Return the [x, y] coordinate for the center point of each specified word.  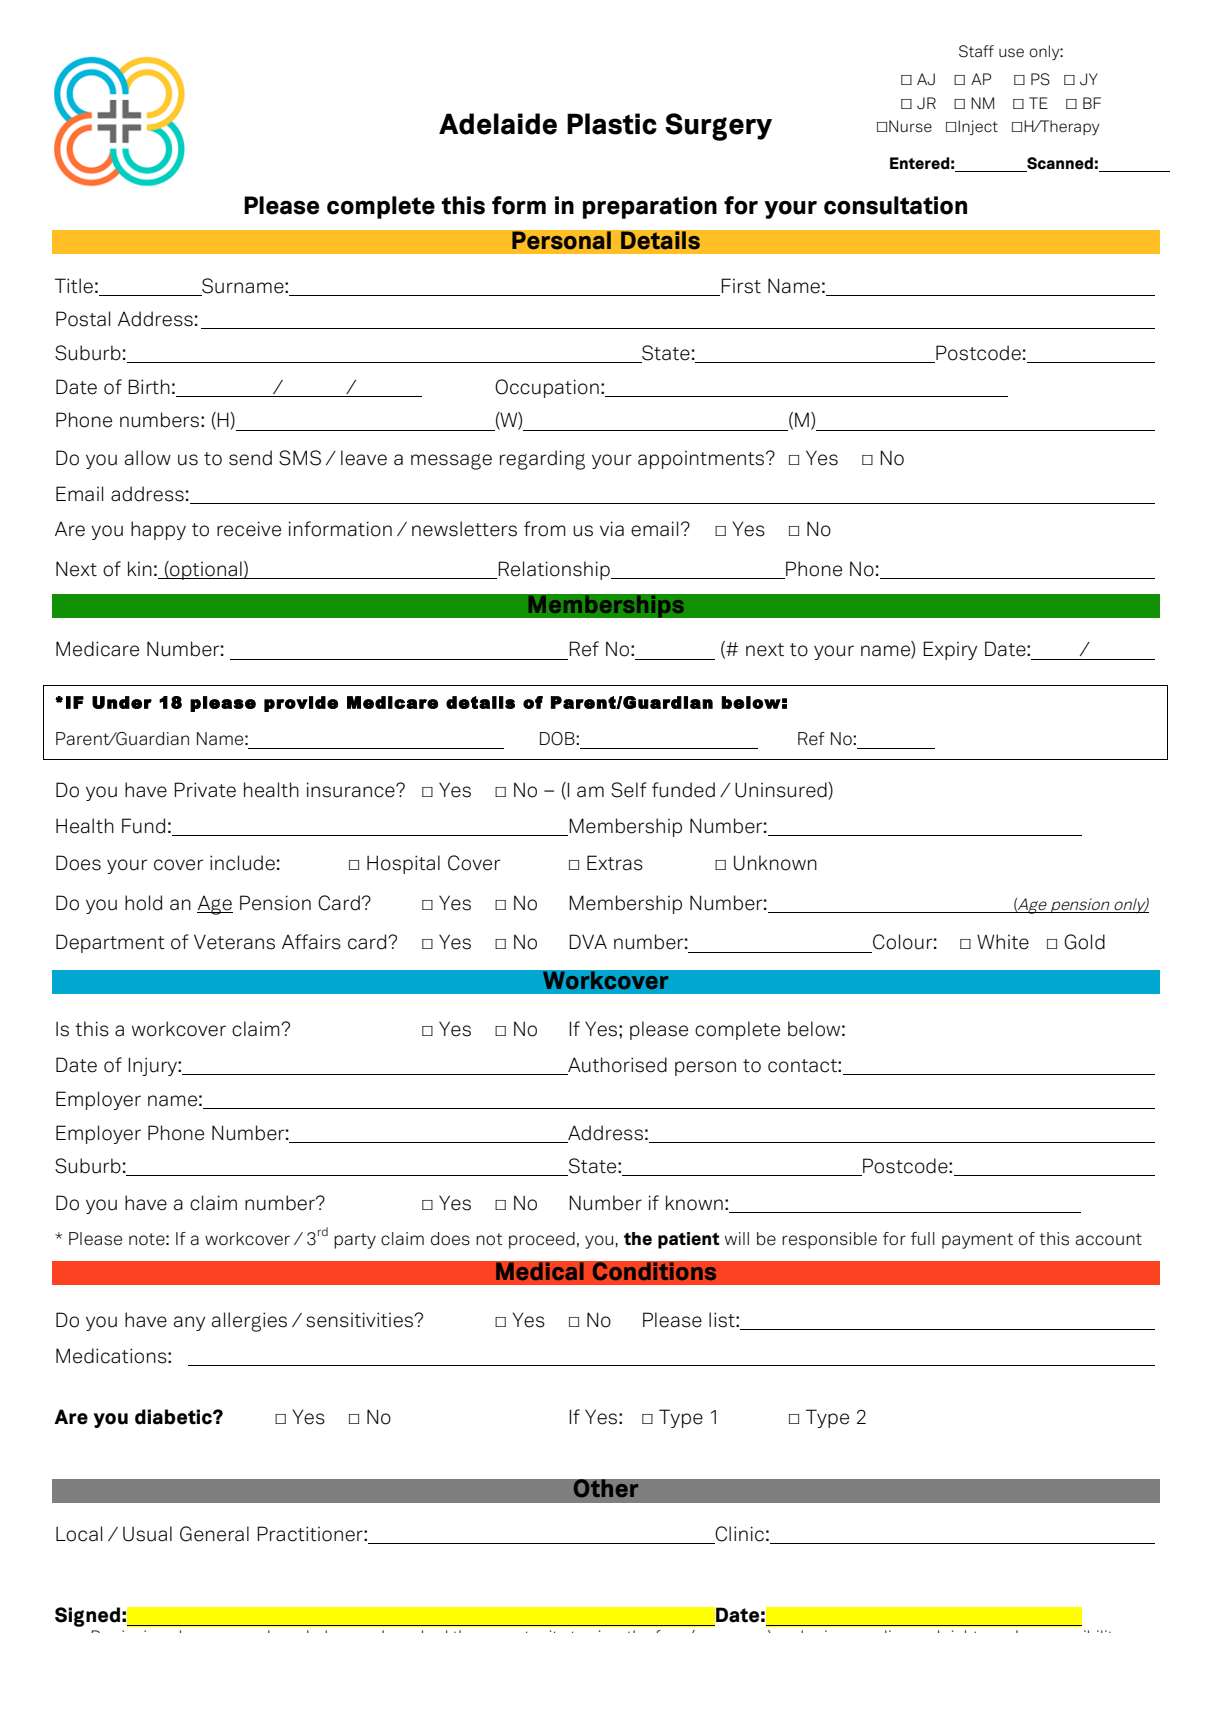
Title [74, 286]
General [214, 1534]
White [1003, 942]
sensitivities [361, 1320]
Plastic [612, 124]
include [242, 863]
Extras [615, 863]
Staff [976, 51]
